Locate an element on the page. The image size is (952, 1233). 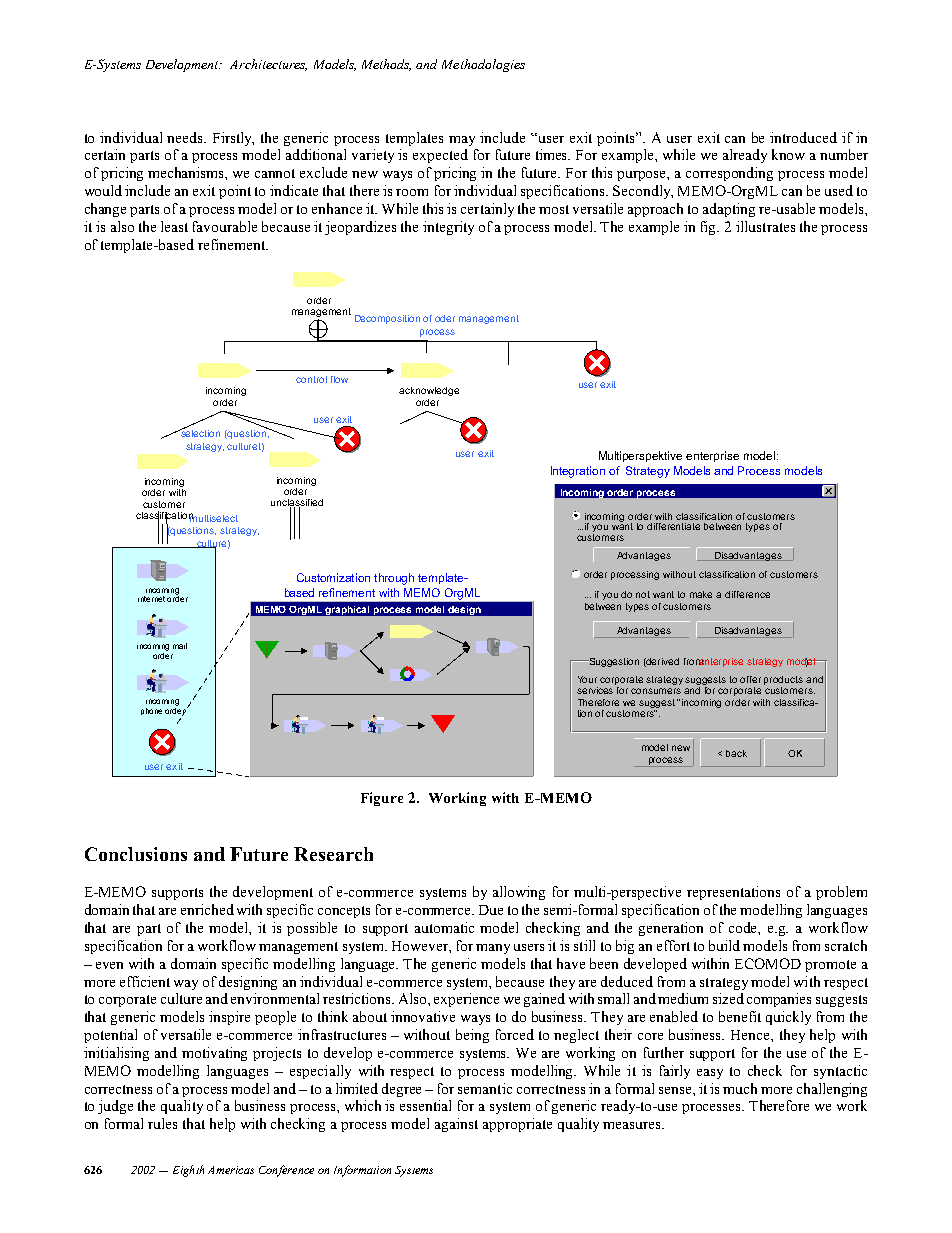
introduced is located at coordinates (803, 137).
